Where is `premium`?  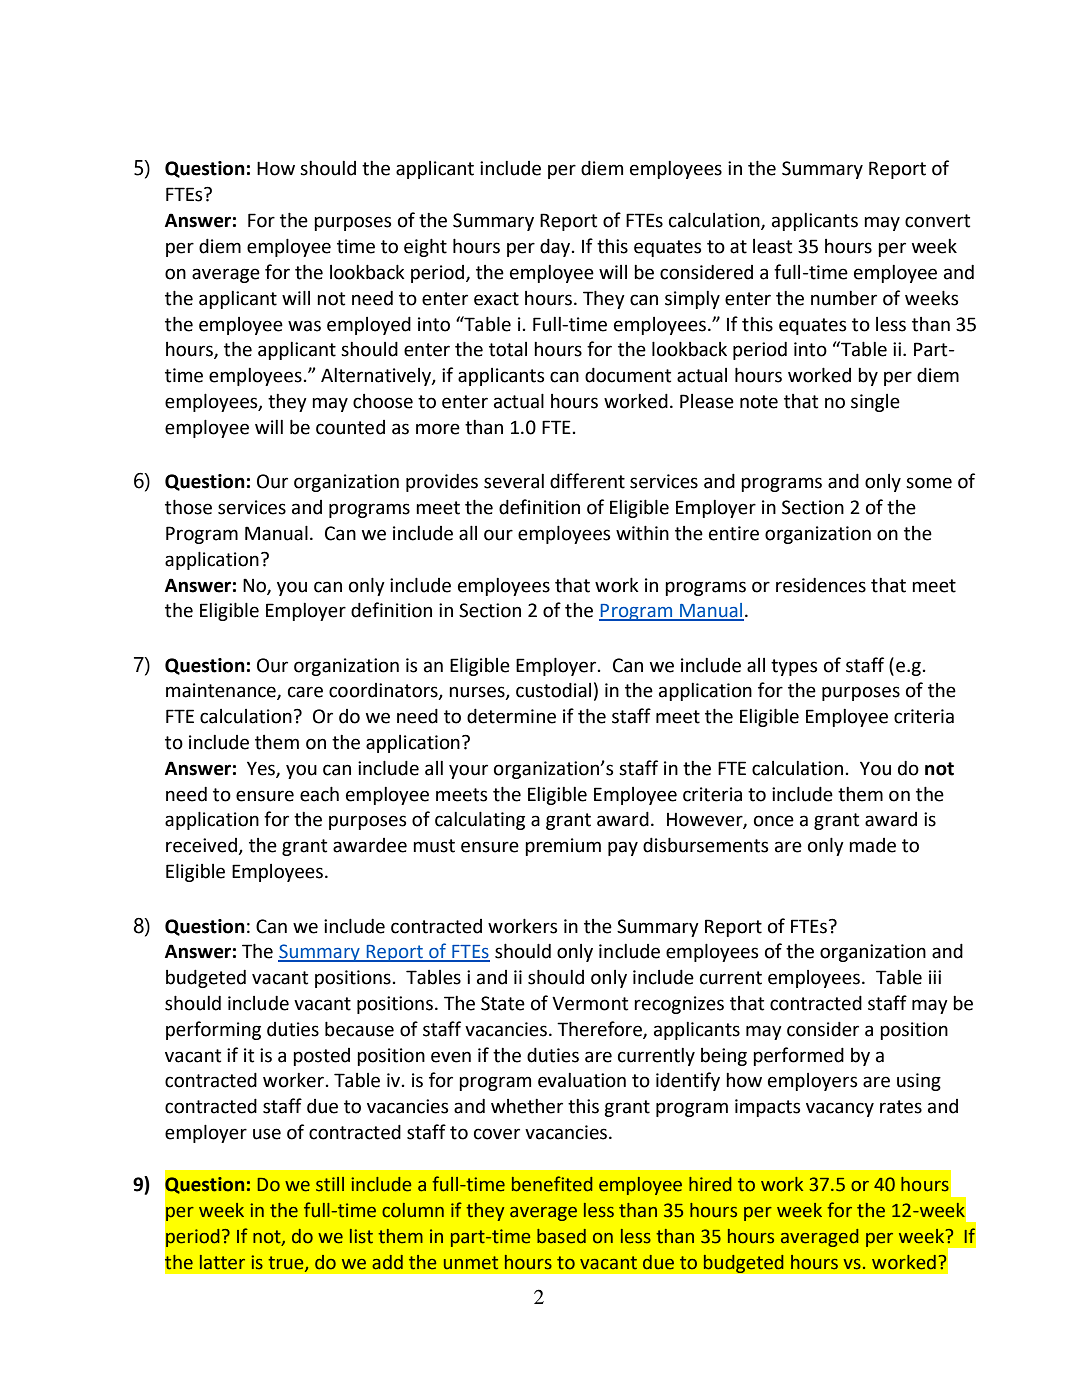
premium is located at coordinates (563, 847).
